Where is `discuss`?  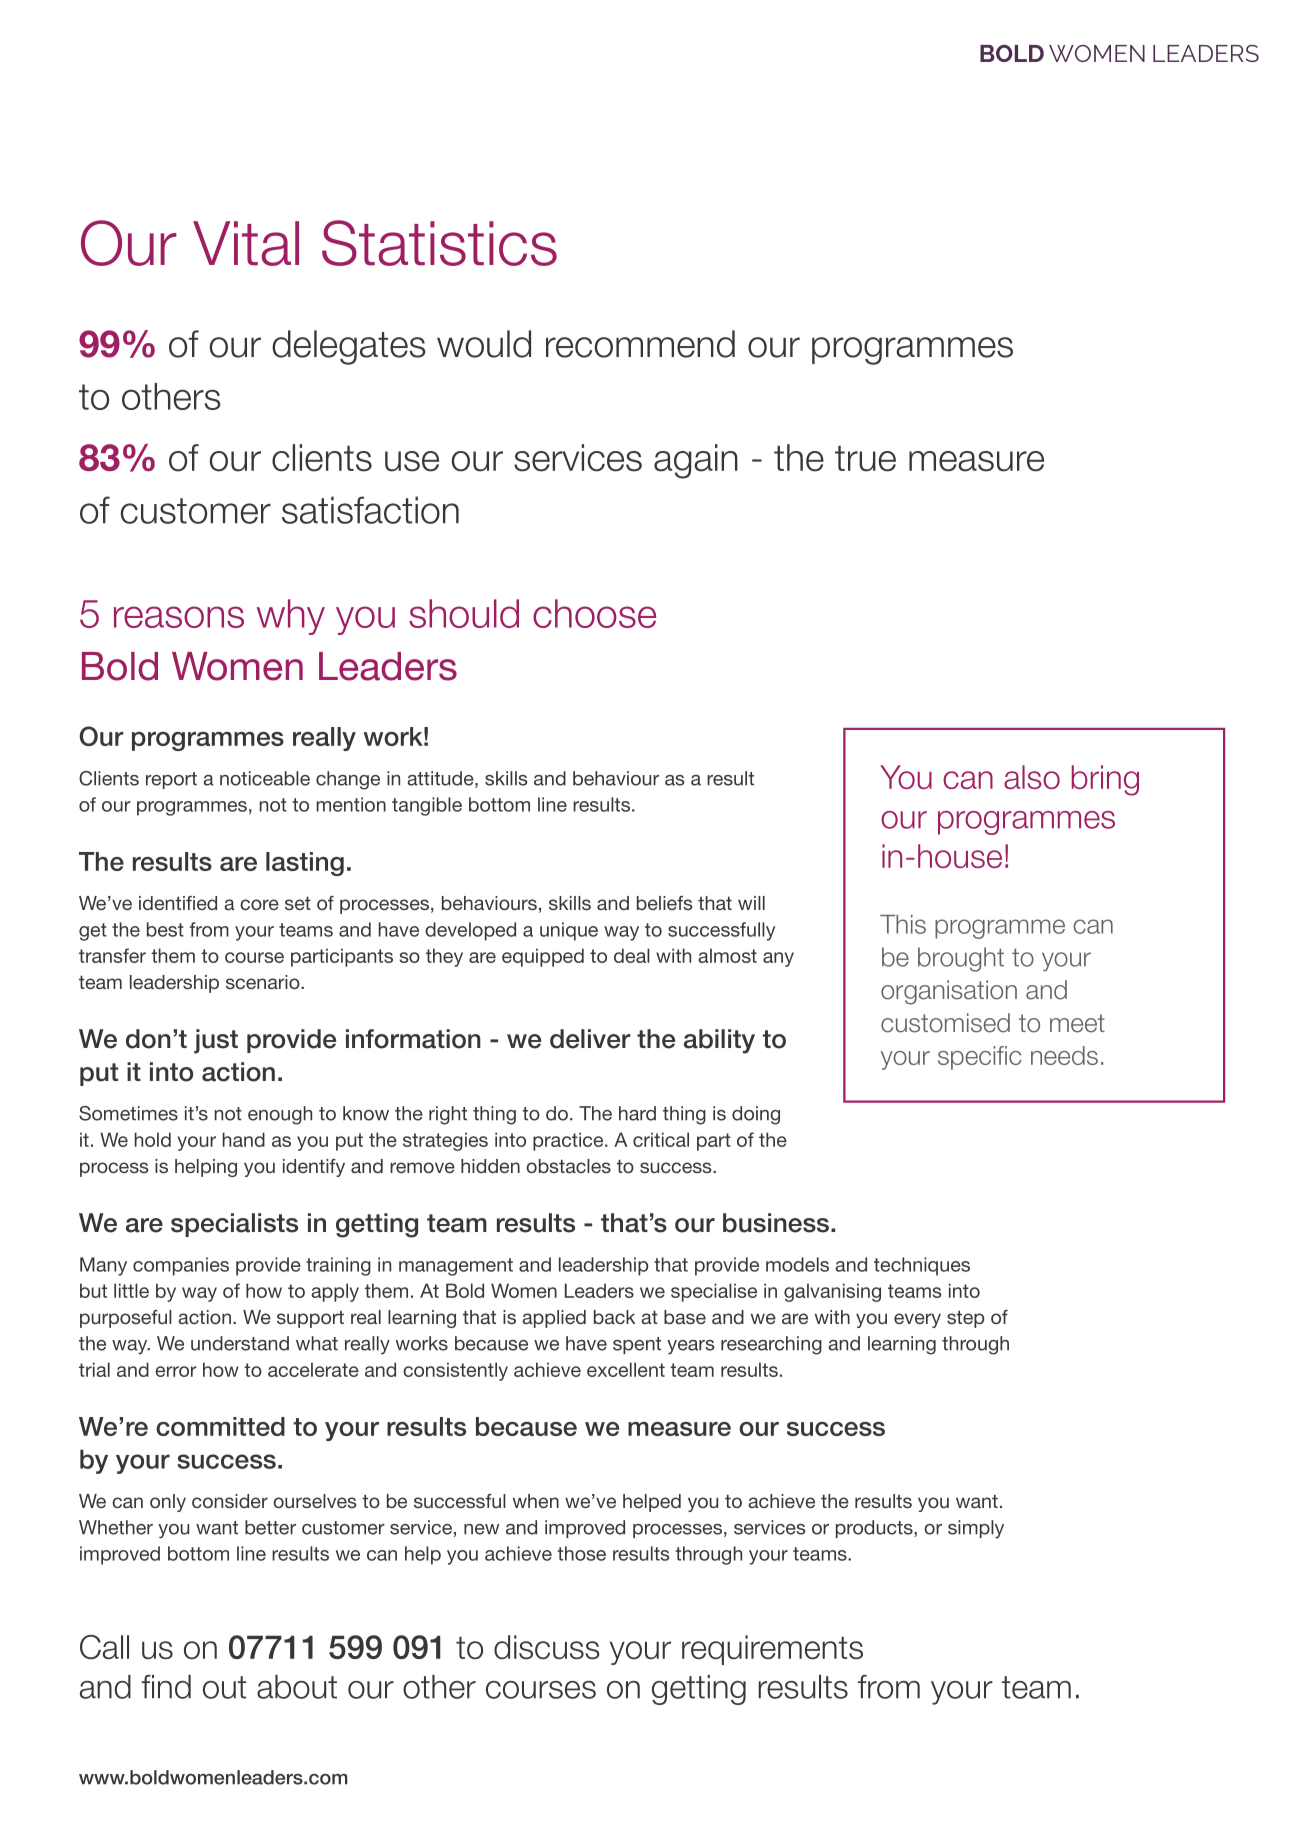 discuss is located at coordinates (547, 1647).
